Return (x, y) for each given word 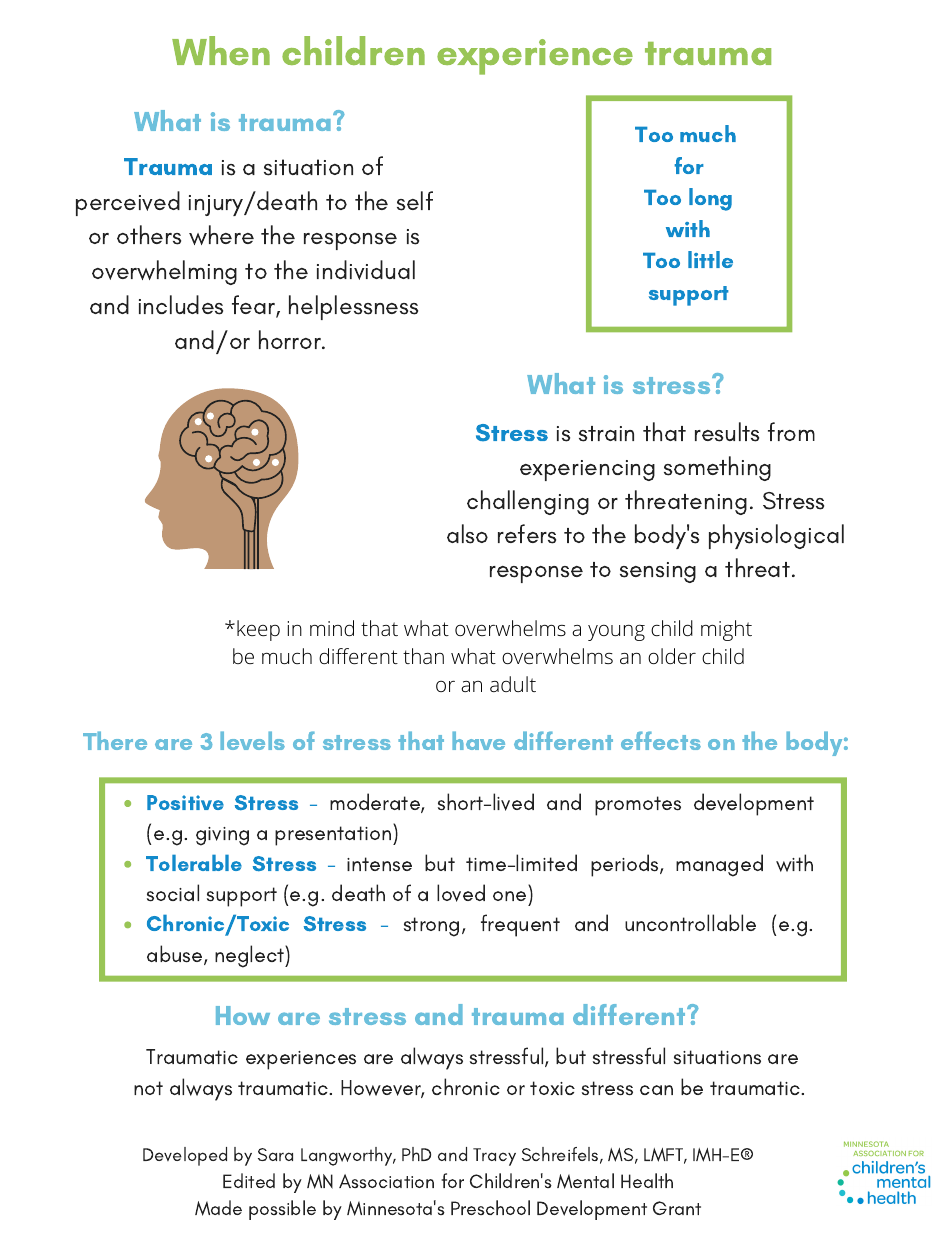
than (423, 656)
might (726, 630)
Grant (677, 1208)
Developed (185, 1156)
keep (258, 630)
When (221, 50)
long (710, 199)
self (415, 201)
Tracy (494, 1157)
